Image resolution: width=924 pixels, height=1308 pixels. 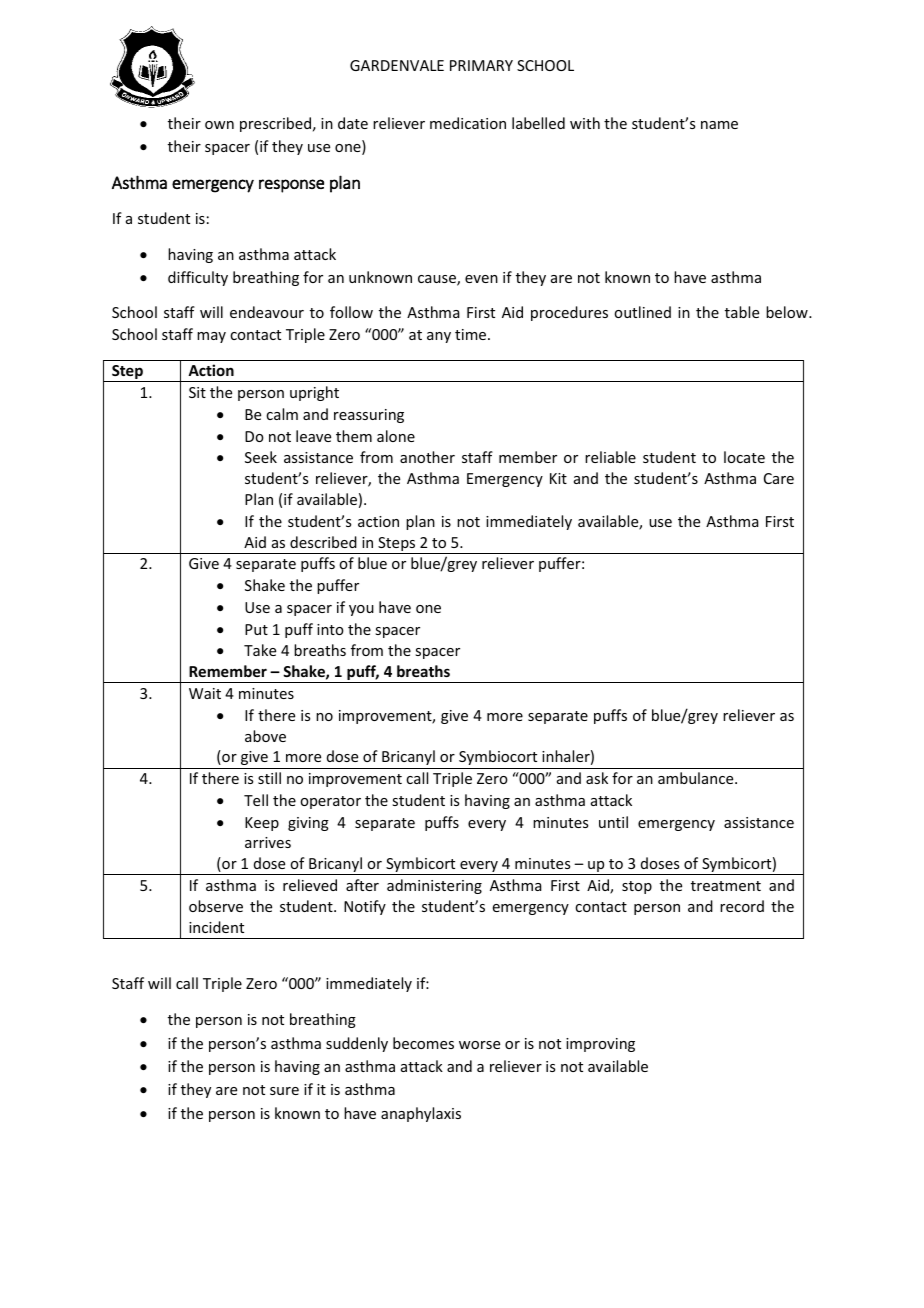 I want to click on improving, so click(x=600, y=1045).
